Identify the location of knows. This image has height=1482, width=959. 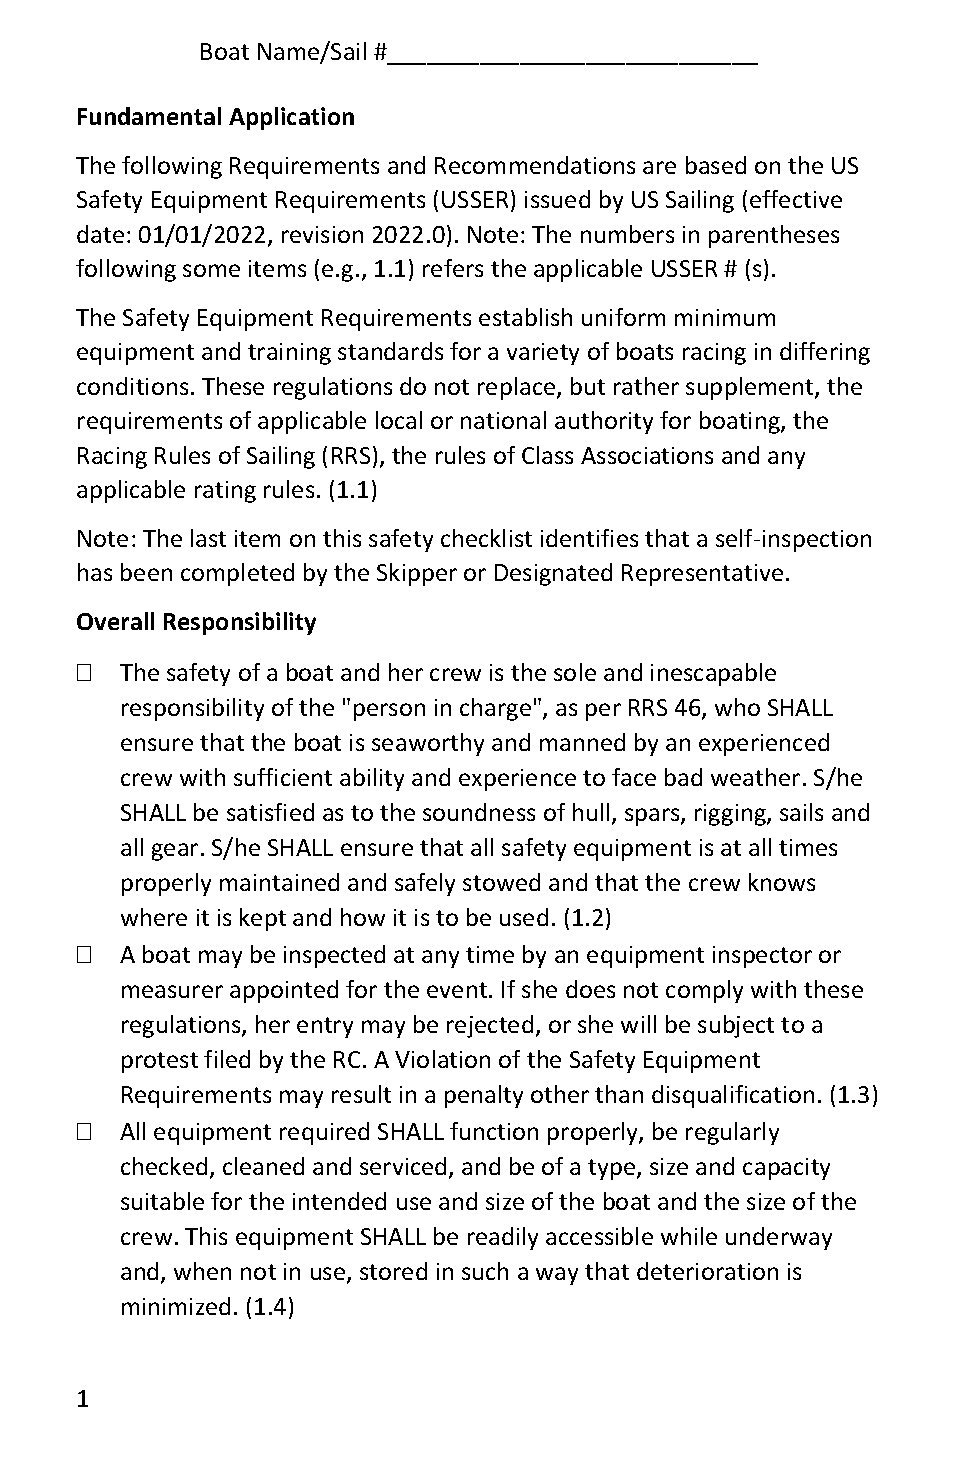
(782, 882).
